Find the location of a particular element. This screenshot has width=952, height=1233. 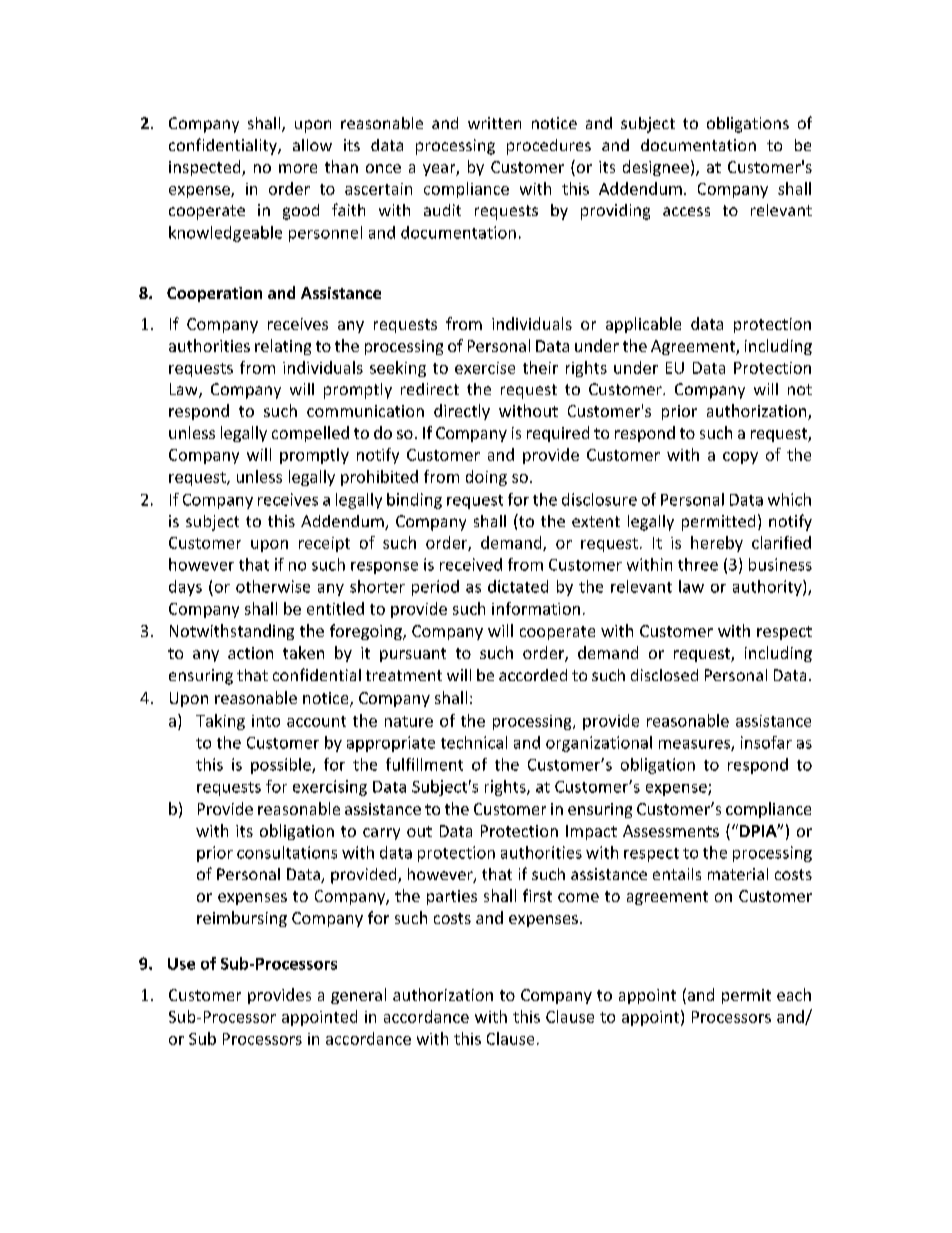

each is located at coordinates (794, 994).
